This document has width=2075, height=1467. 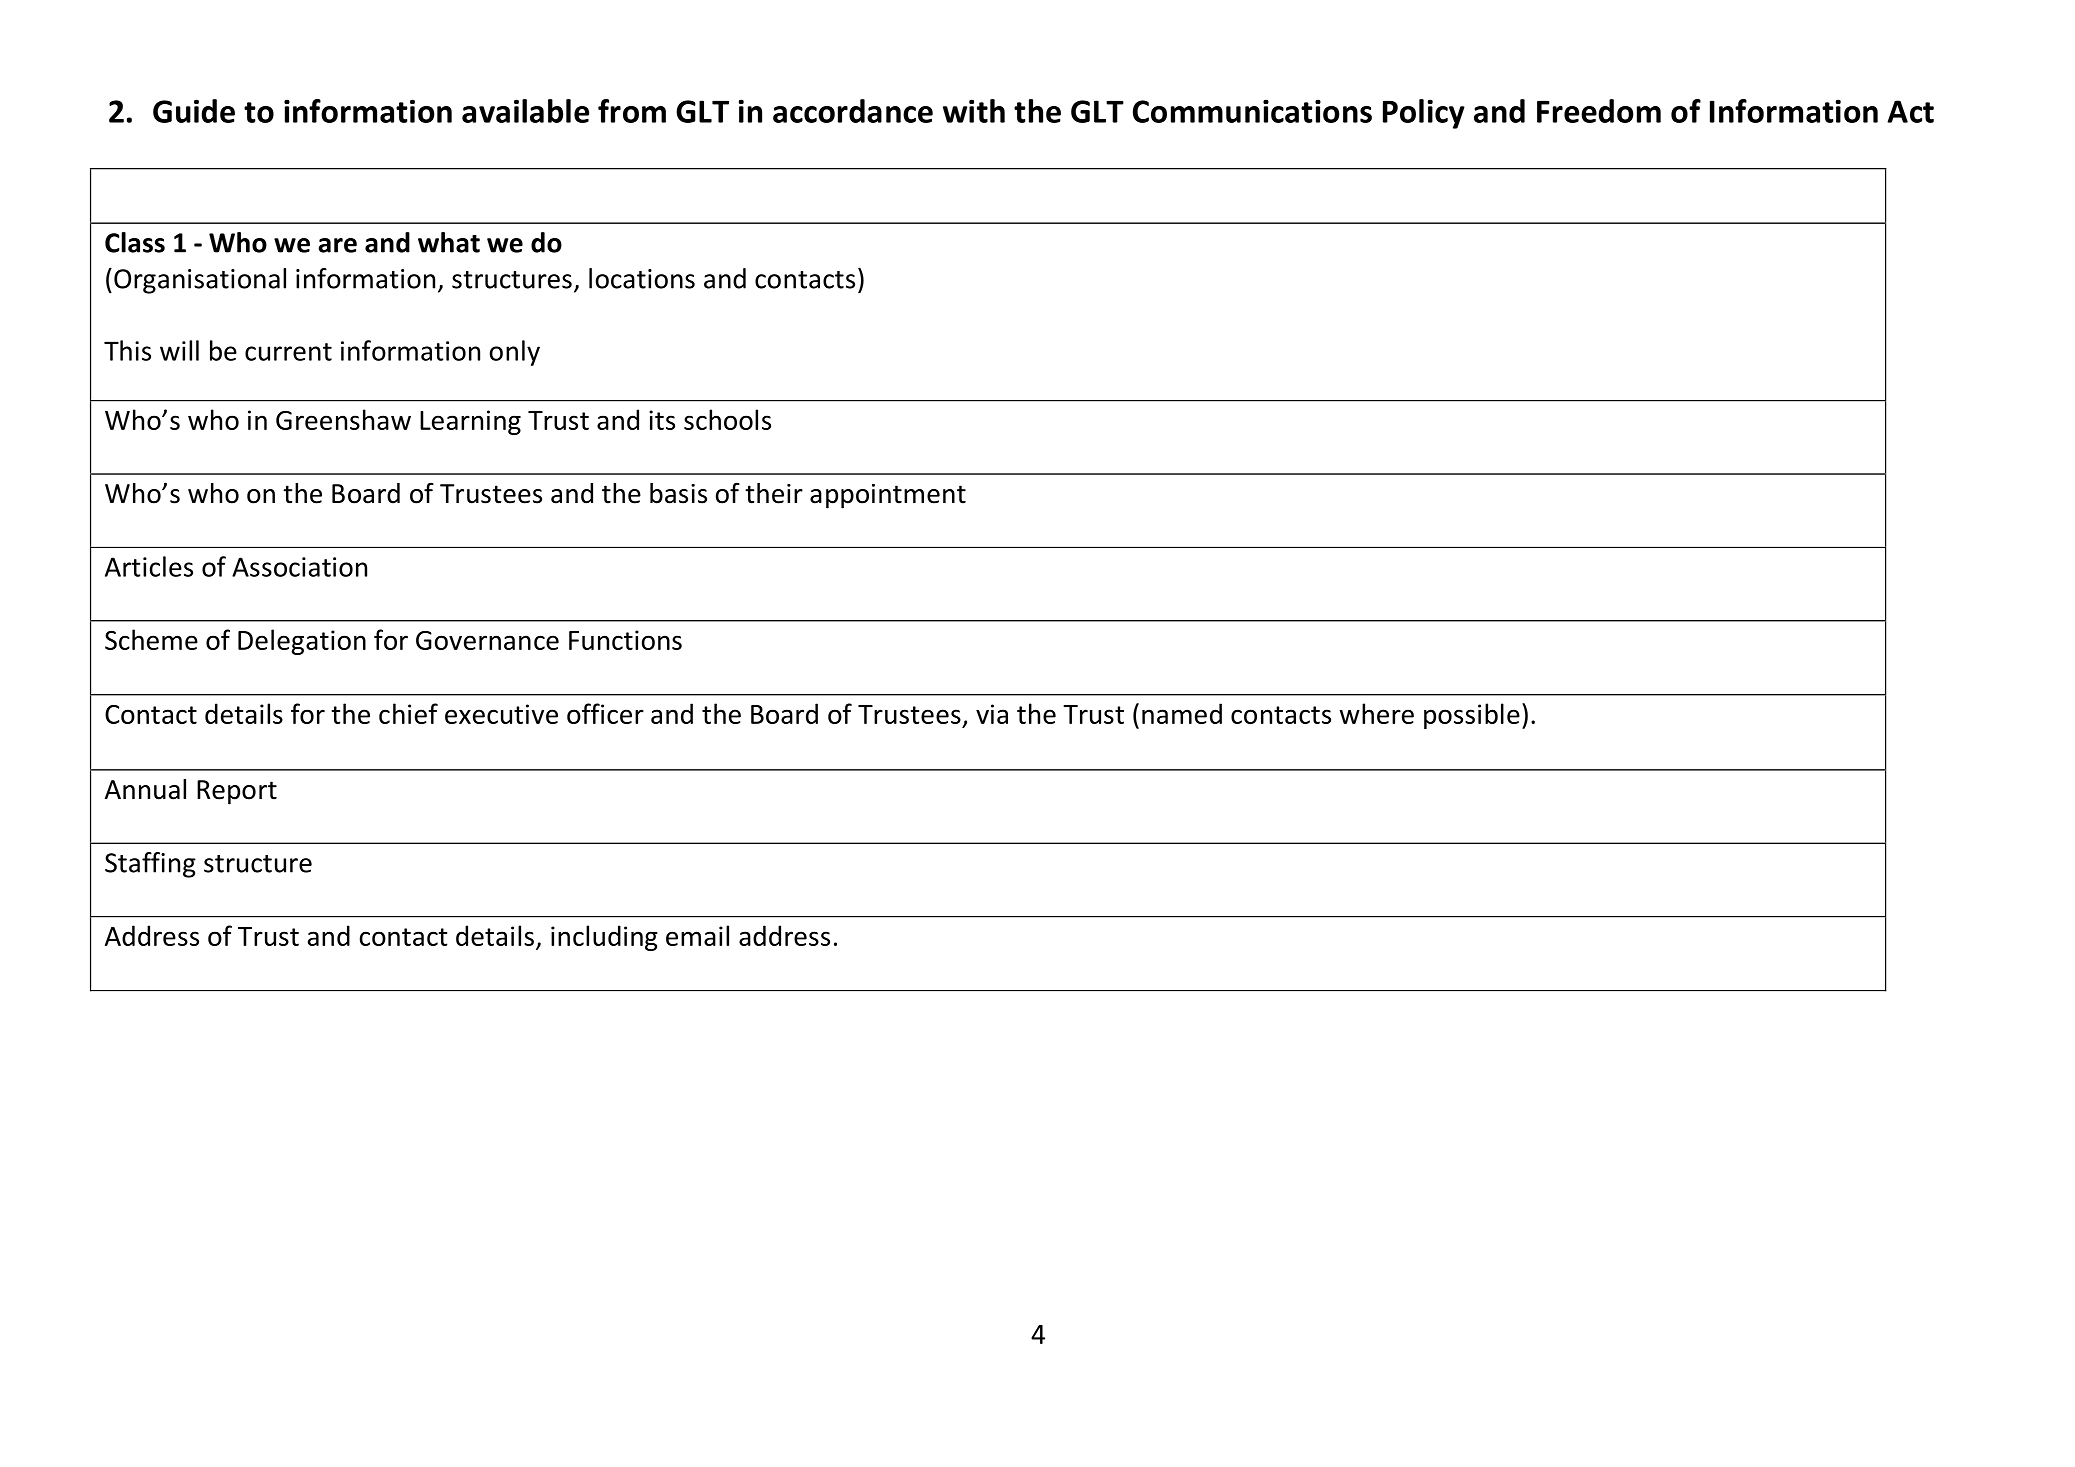 What do you see at coordinates (194, 111) in the document?
I see `Guide` at bounding box center [194, 111].
